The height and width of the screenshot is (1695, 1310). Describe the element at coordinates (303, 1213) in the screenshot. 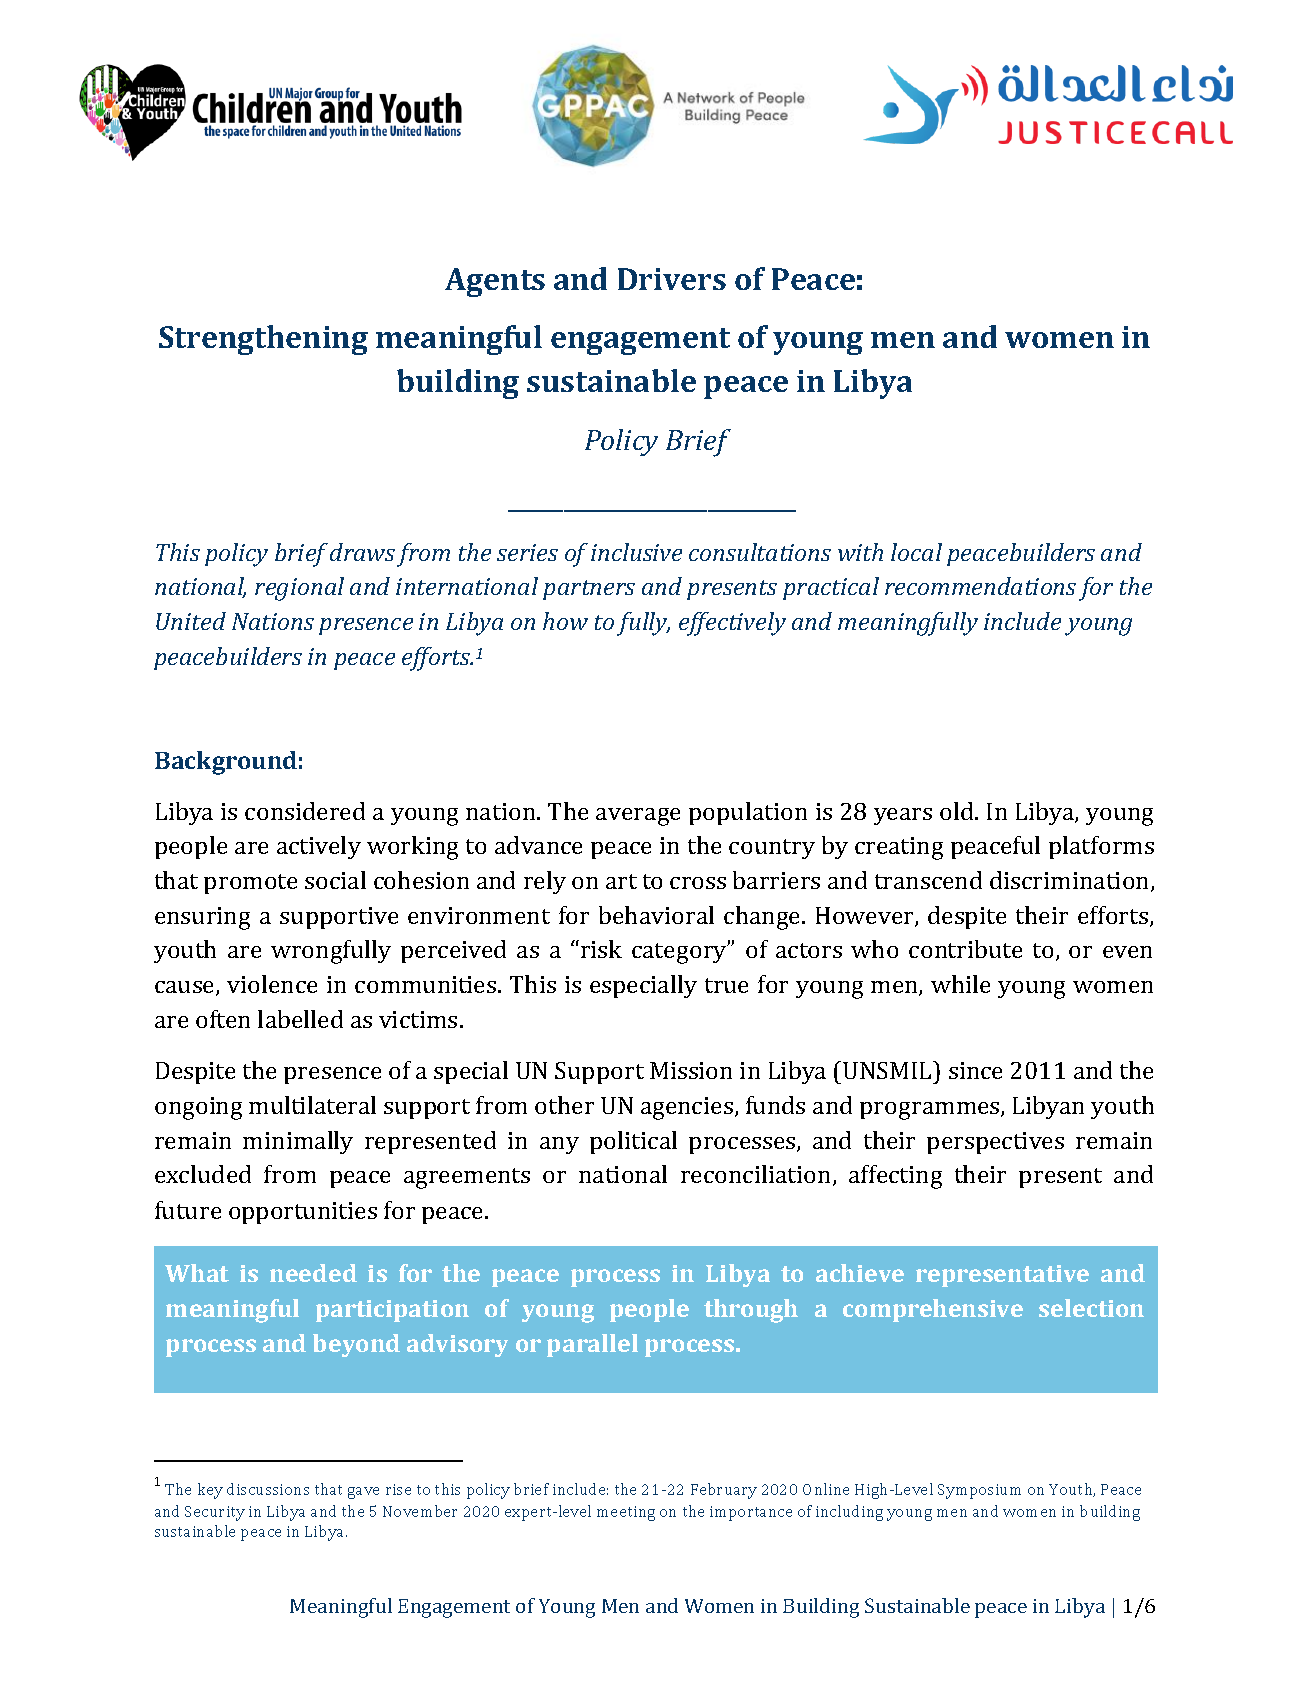

I see `opportunities` at that location.
